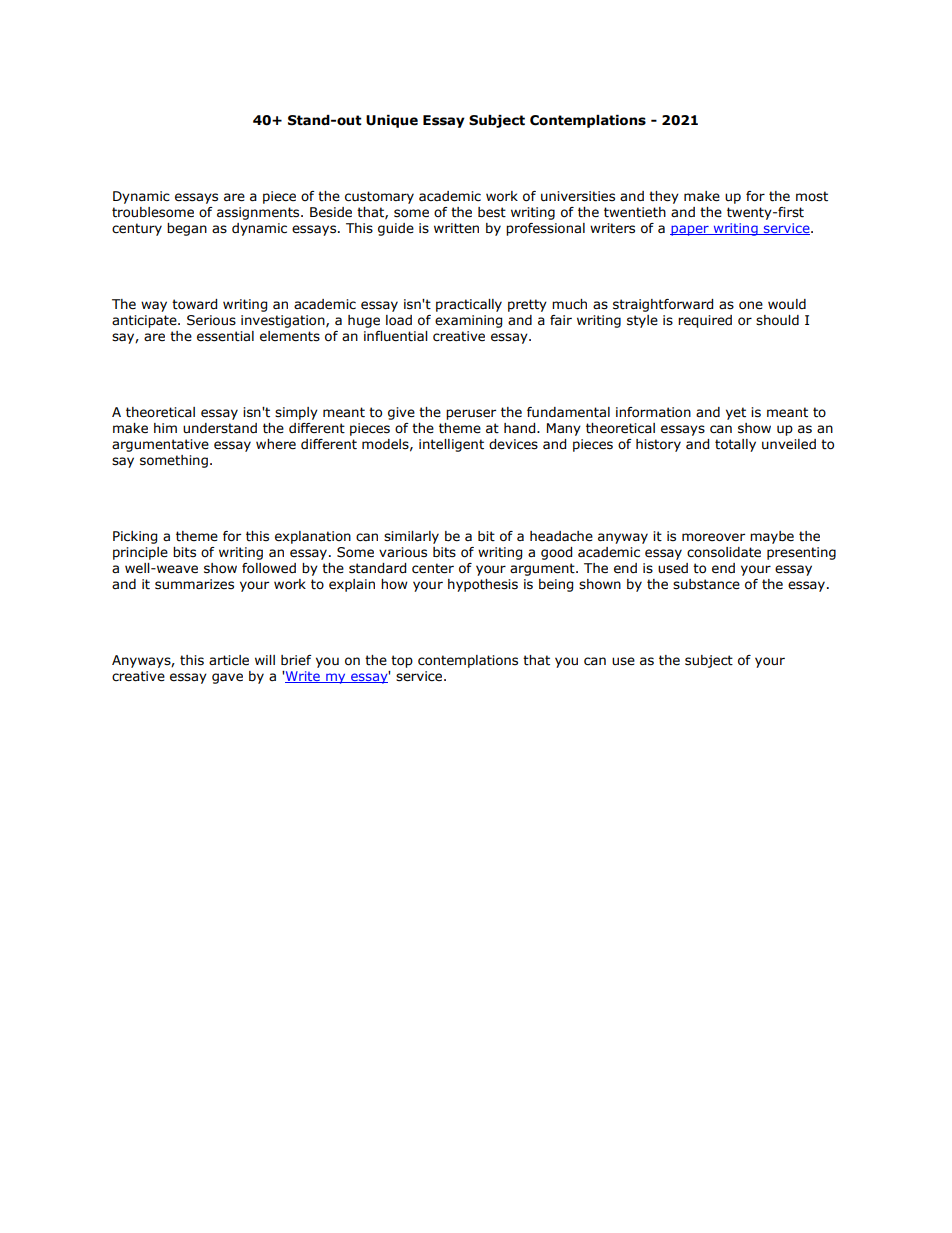  I want to click on customary, so click(379, 197).
